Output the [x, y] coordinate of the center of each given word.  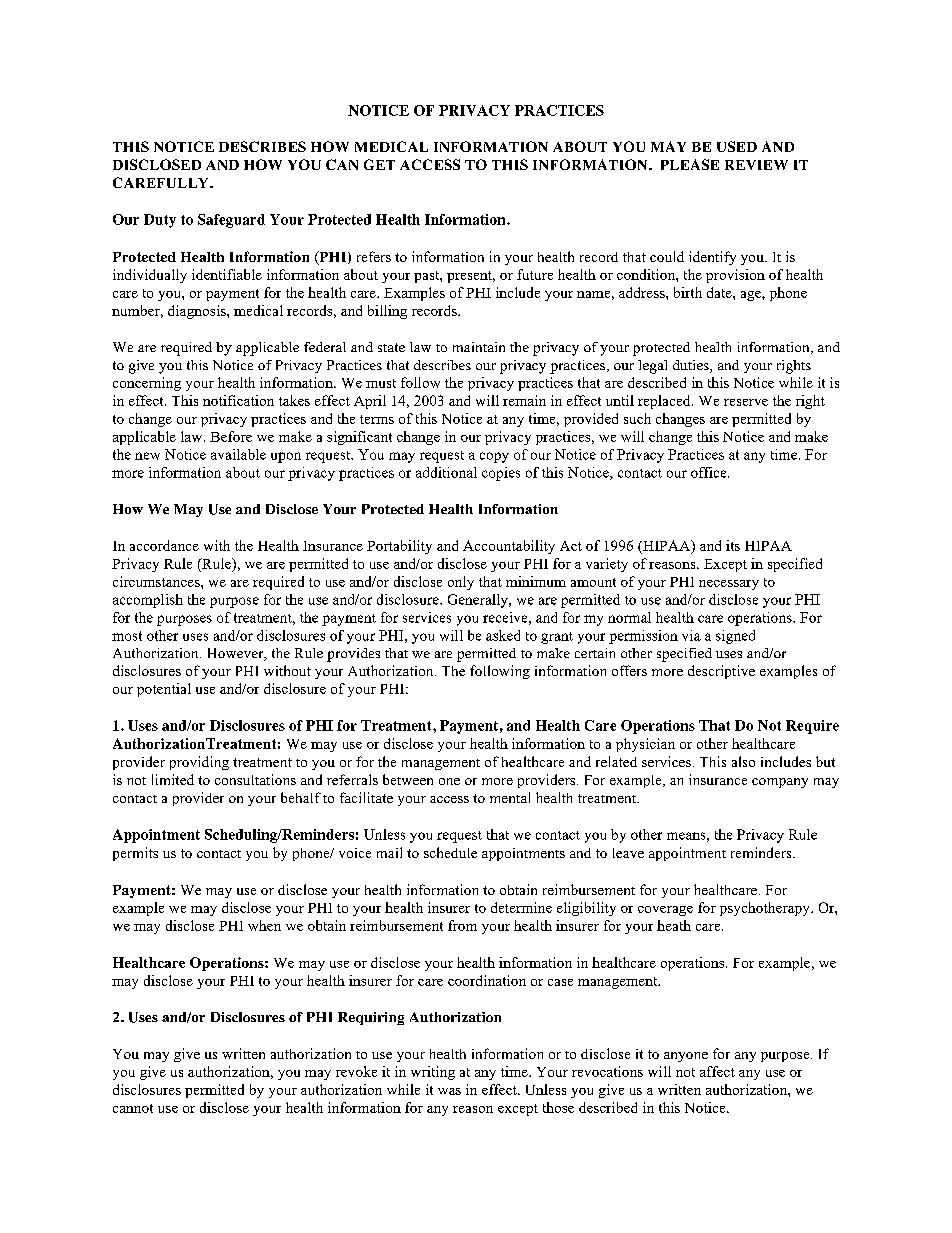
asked [503, 635]
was [449, 1091]
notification [238, 400]
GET [379, 164]
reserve [746, 402]
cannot [133, 1108]
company [780, 783]
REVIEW [756, 165]
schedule [450, 852]
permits [135, 854]
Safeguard [231, 221]
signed [735, 637]
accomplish [148, 601]
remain [524, 400]
